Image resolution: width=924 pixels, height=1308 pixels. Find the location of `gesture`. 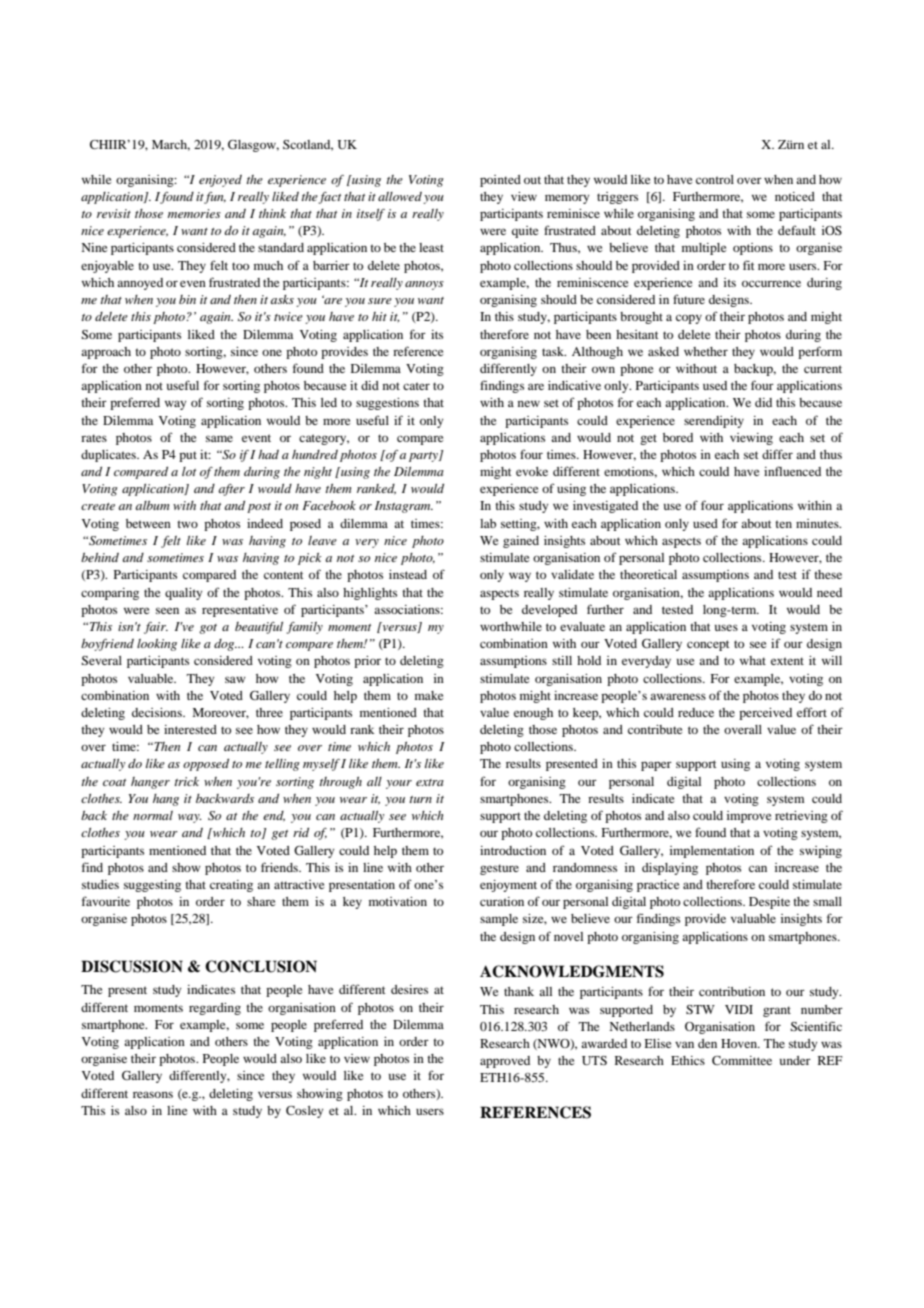

gesture is located at coordinates (499, 869).
